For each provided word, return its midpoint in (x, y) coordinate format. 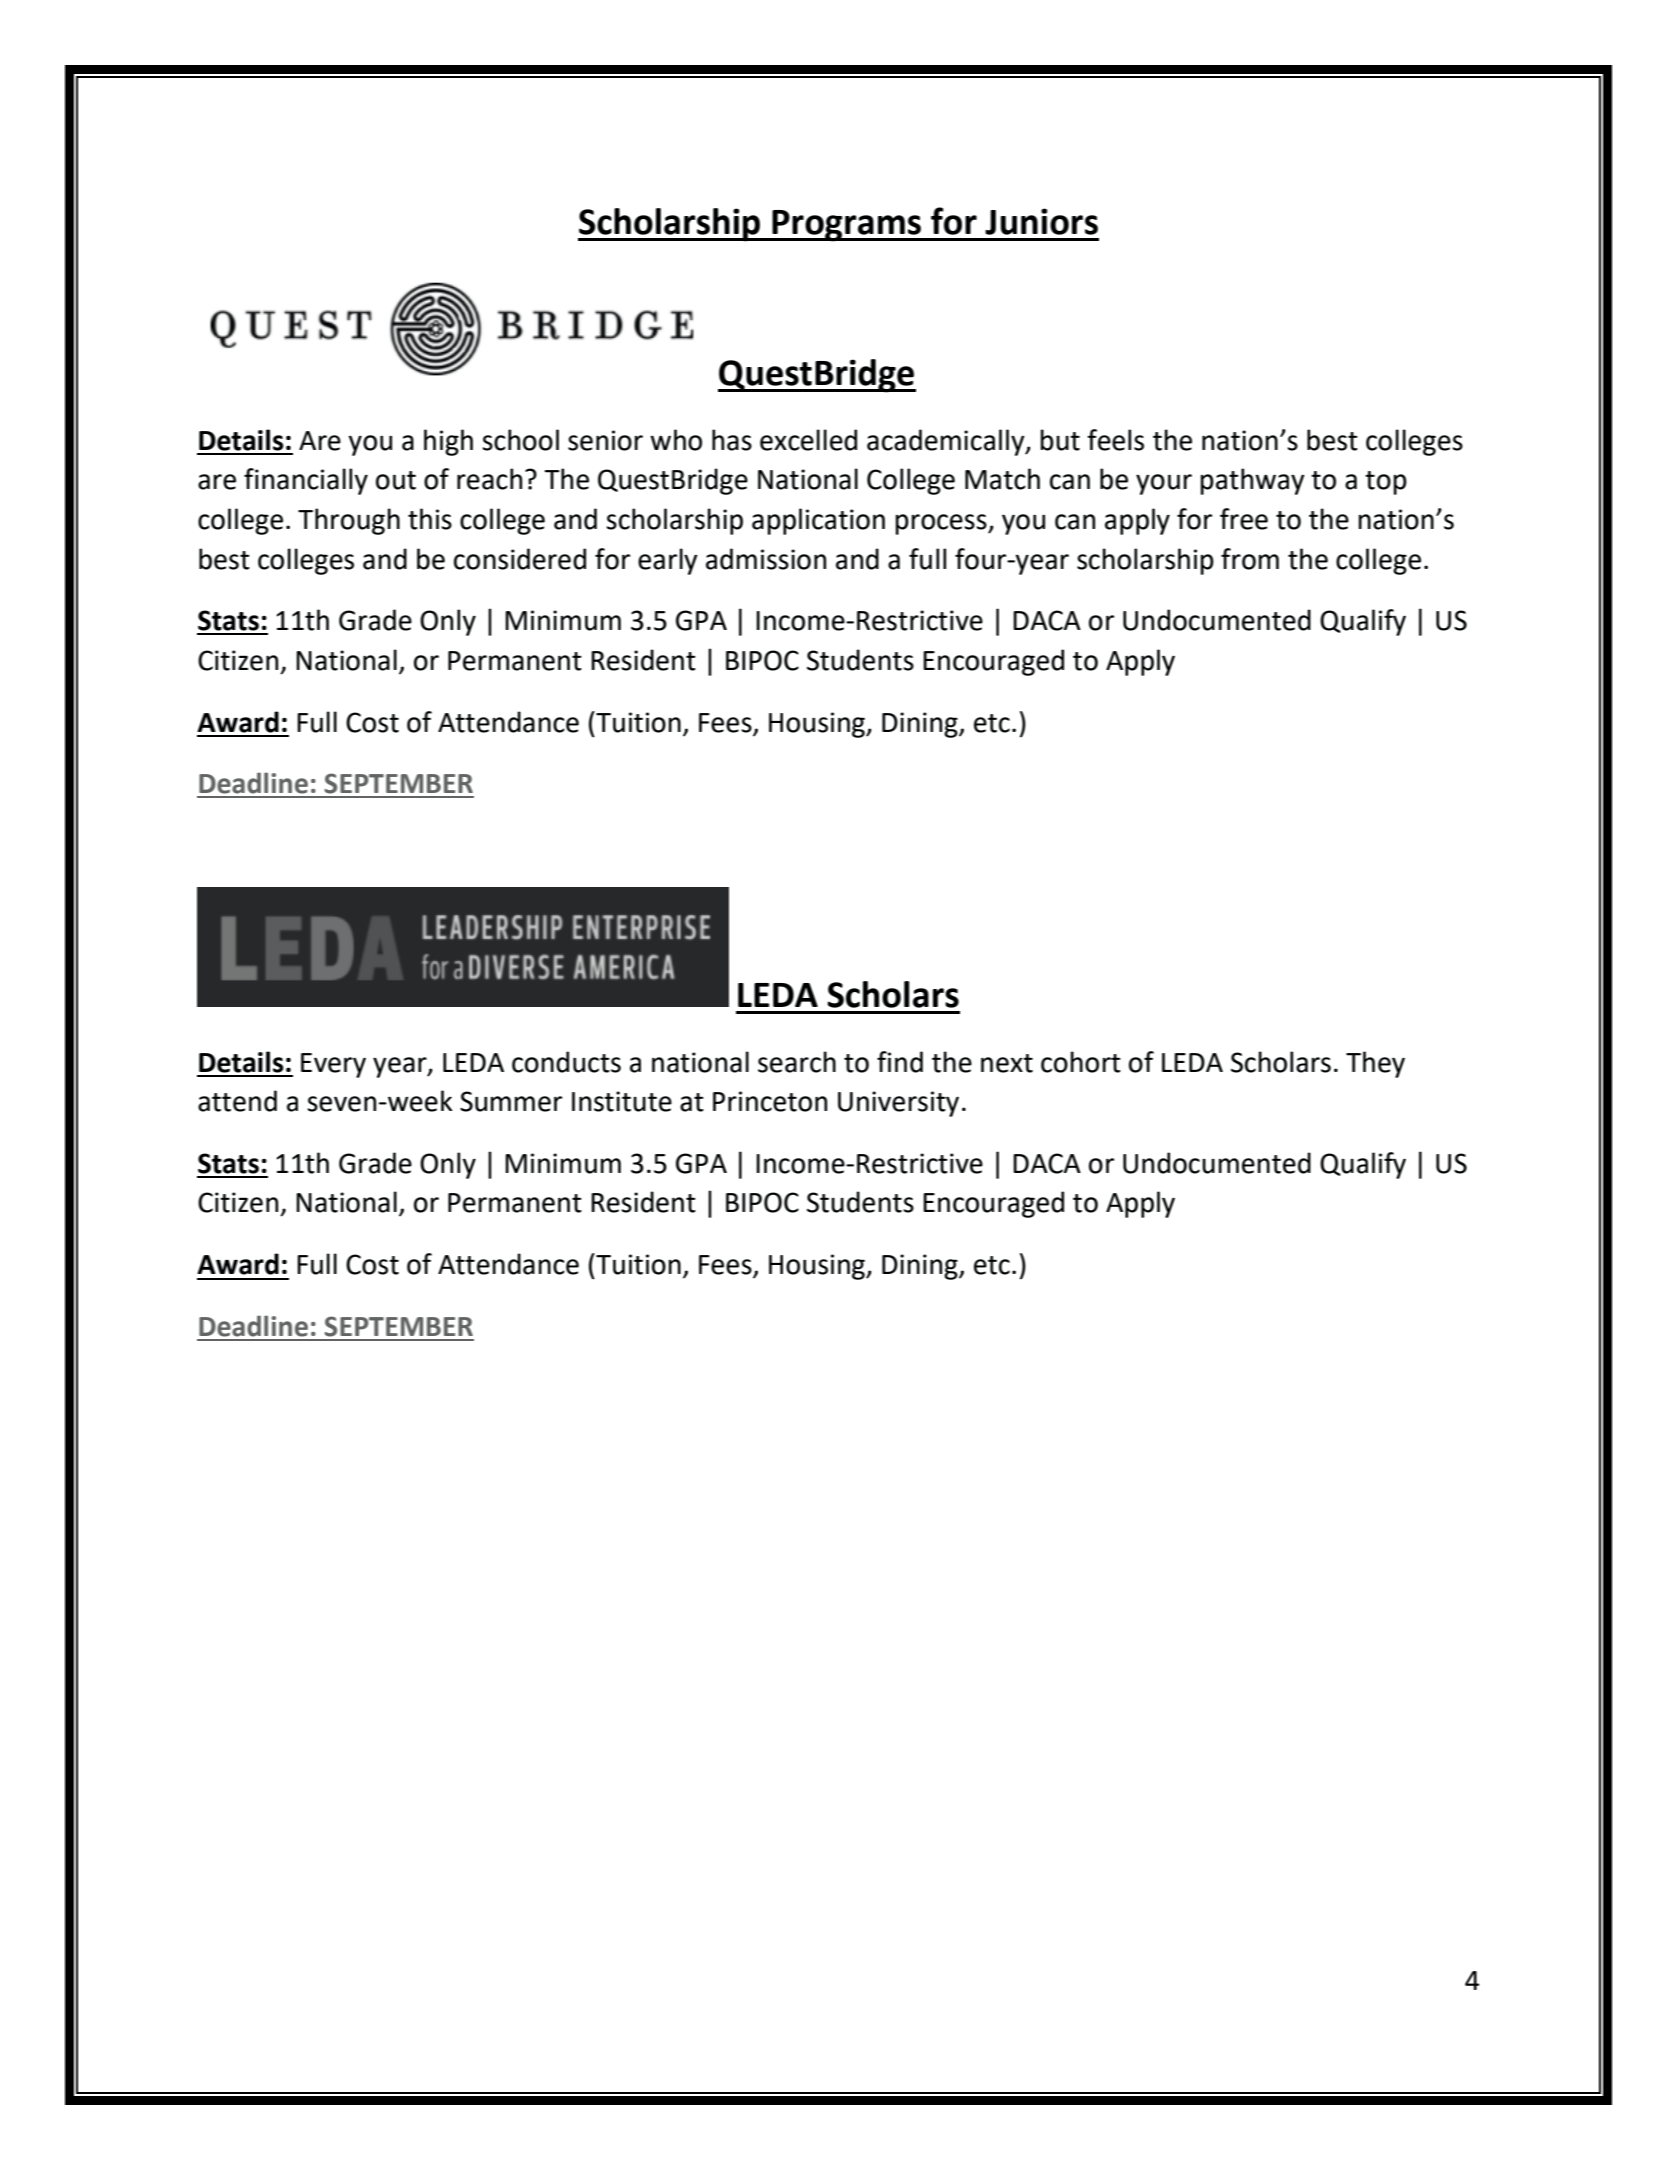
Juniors (1041, 221)
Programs (846, 226)
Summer (511, 1101)
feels (1115, 440)
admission (766, 559)
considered (520, 559)
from (1250, 559)
